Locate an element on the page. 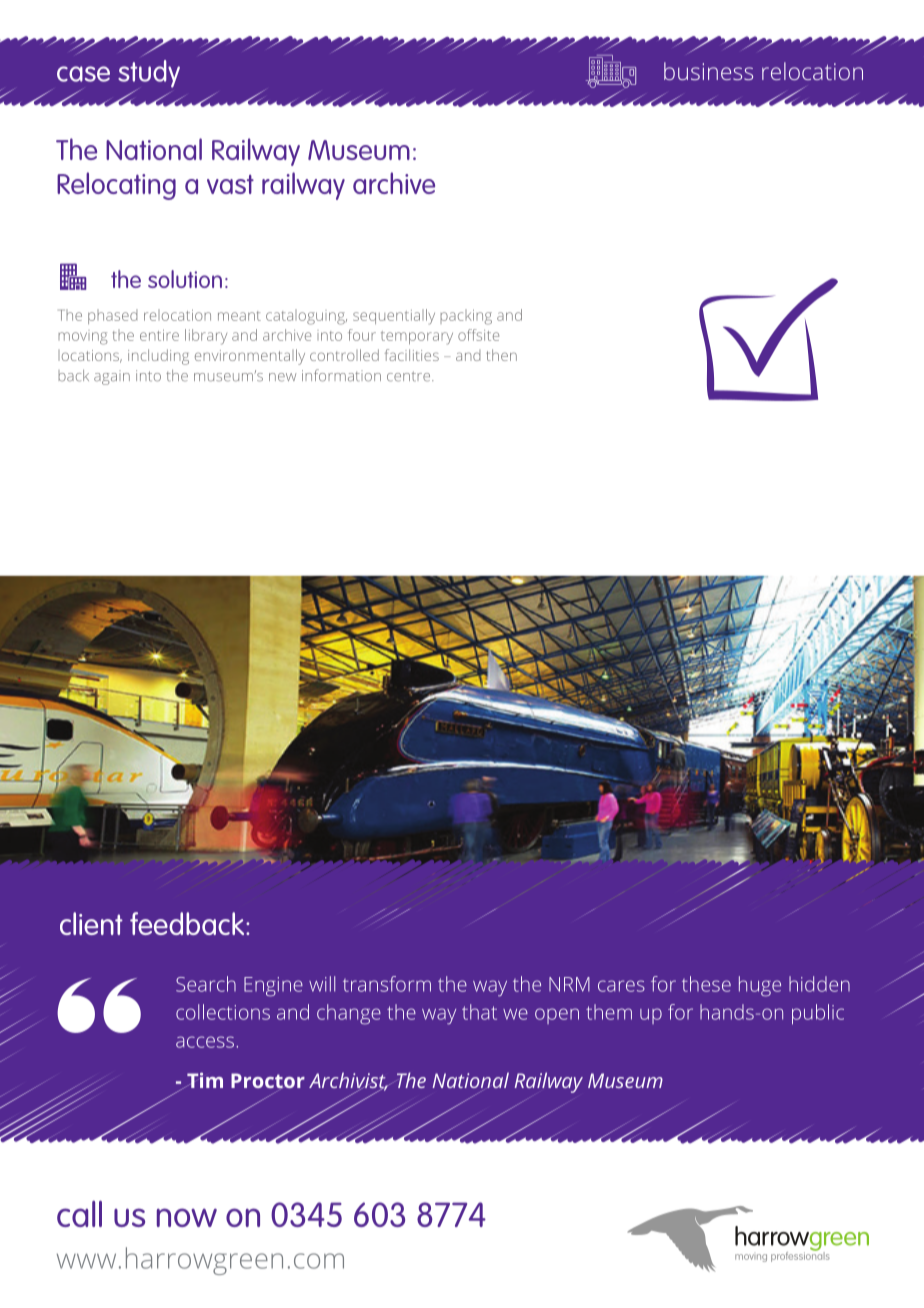  centre is located at coordinates (410, 376).
